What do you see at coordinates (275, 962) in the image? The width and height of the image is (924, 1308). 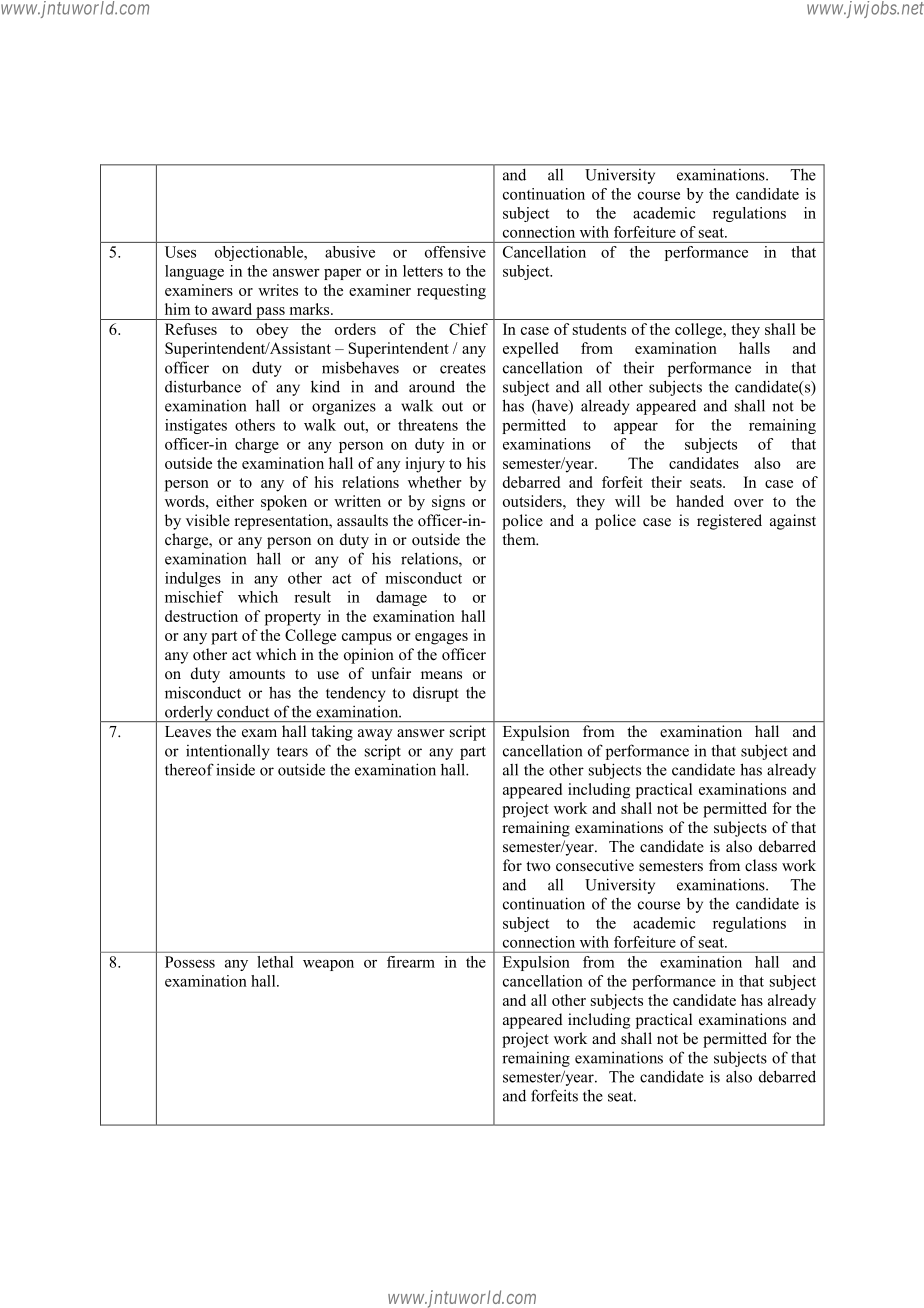 I see `lethal` at bounding box center [275, 962].
